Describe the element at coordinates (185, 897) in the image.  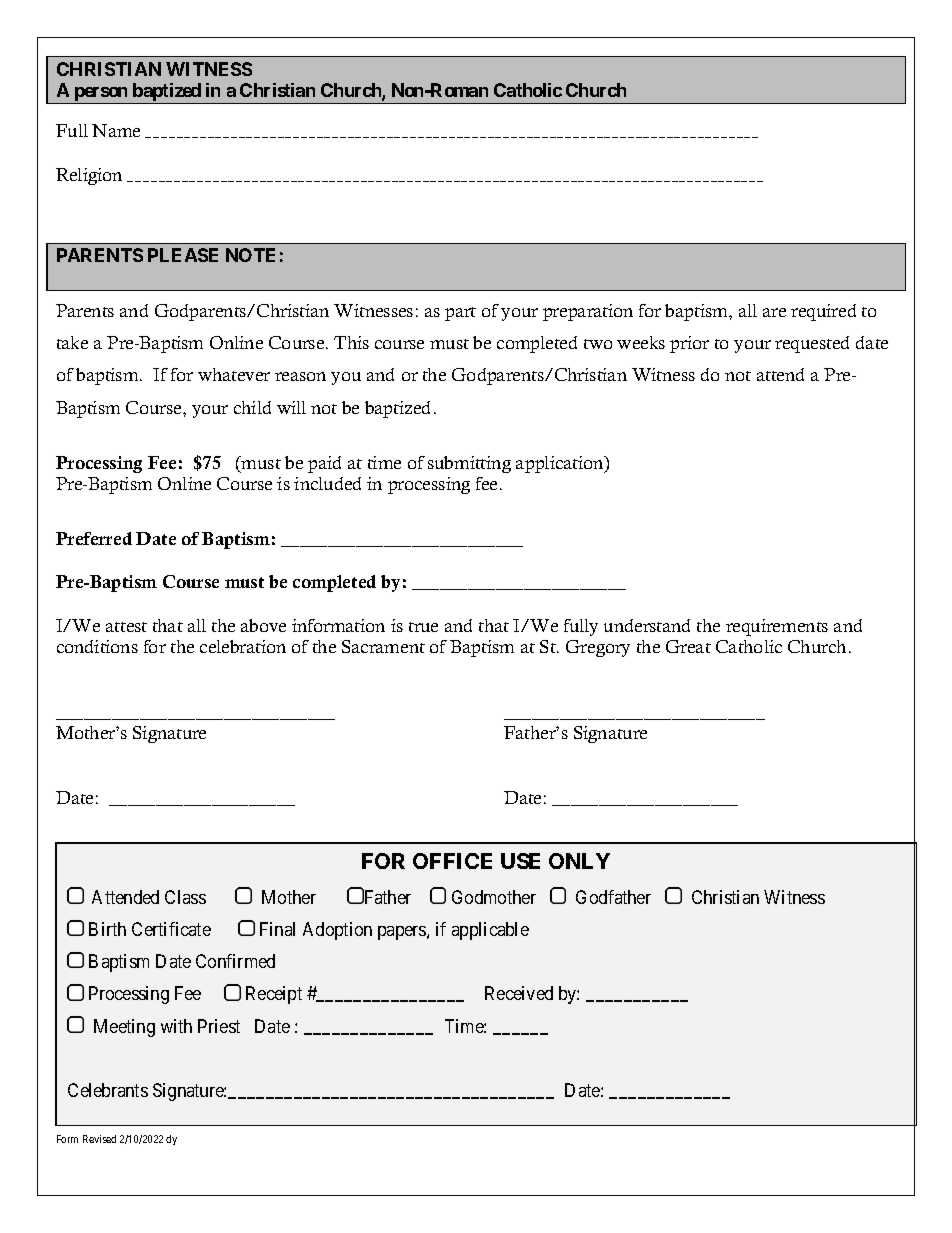
I see `Class` at that location.
